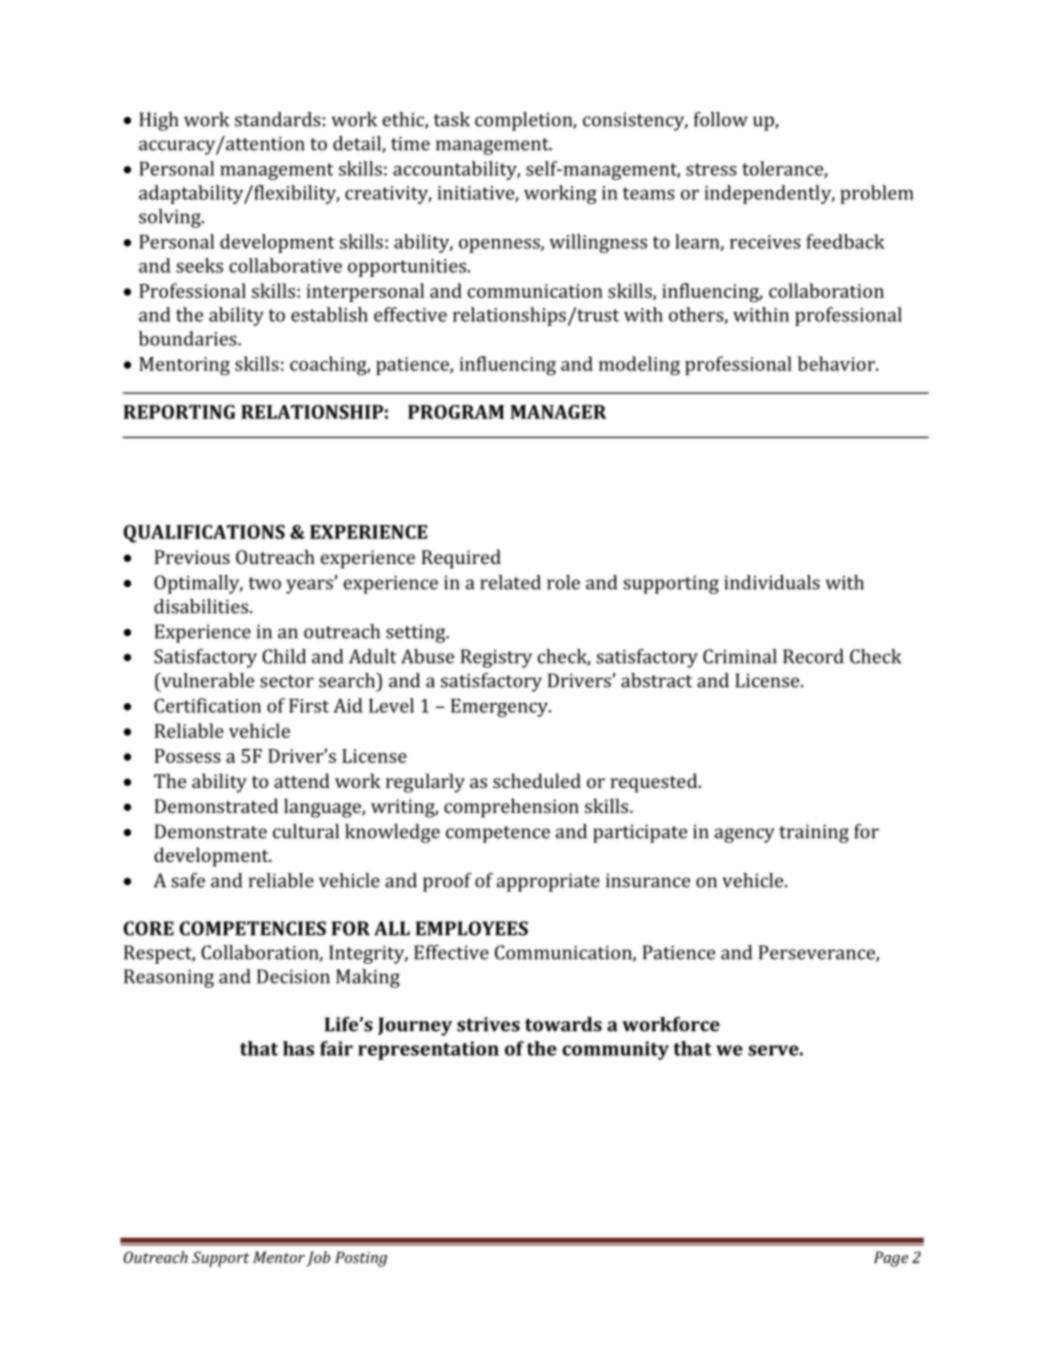  I want to click on individuals, so click(772, 582).
